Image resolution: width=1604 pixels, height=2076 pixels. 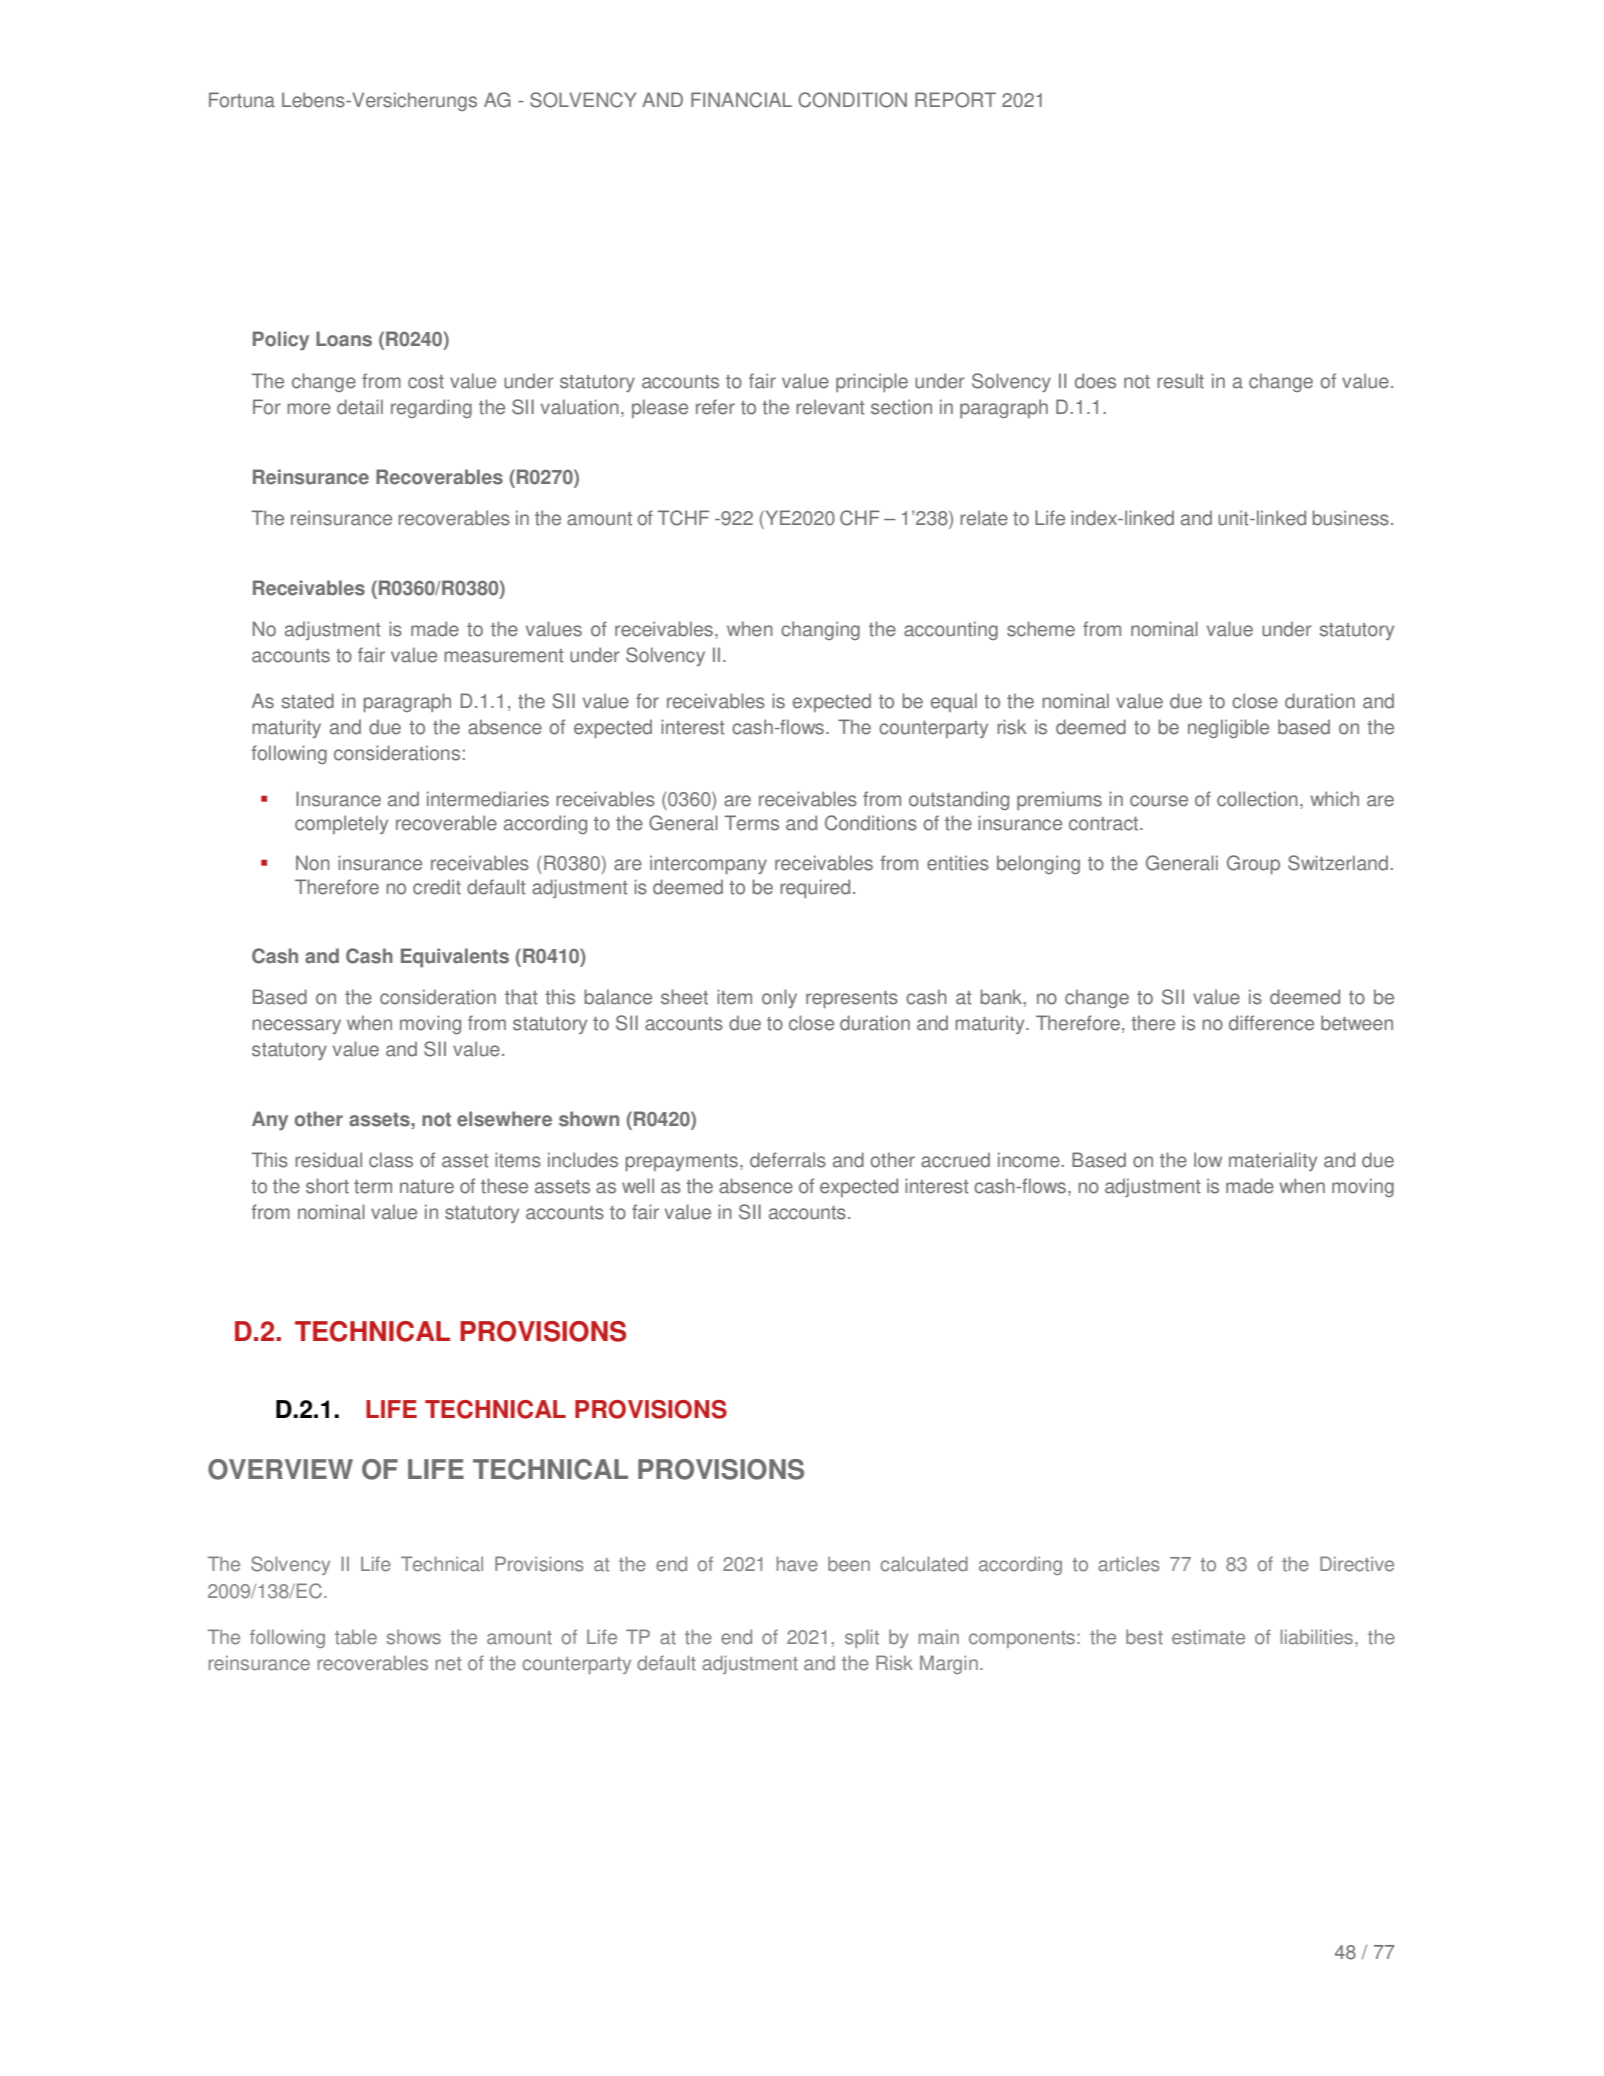 I want to click on relevant, so click(x=830, y=407).
